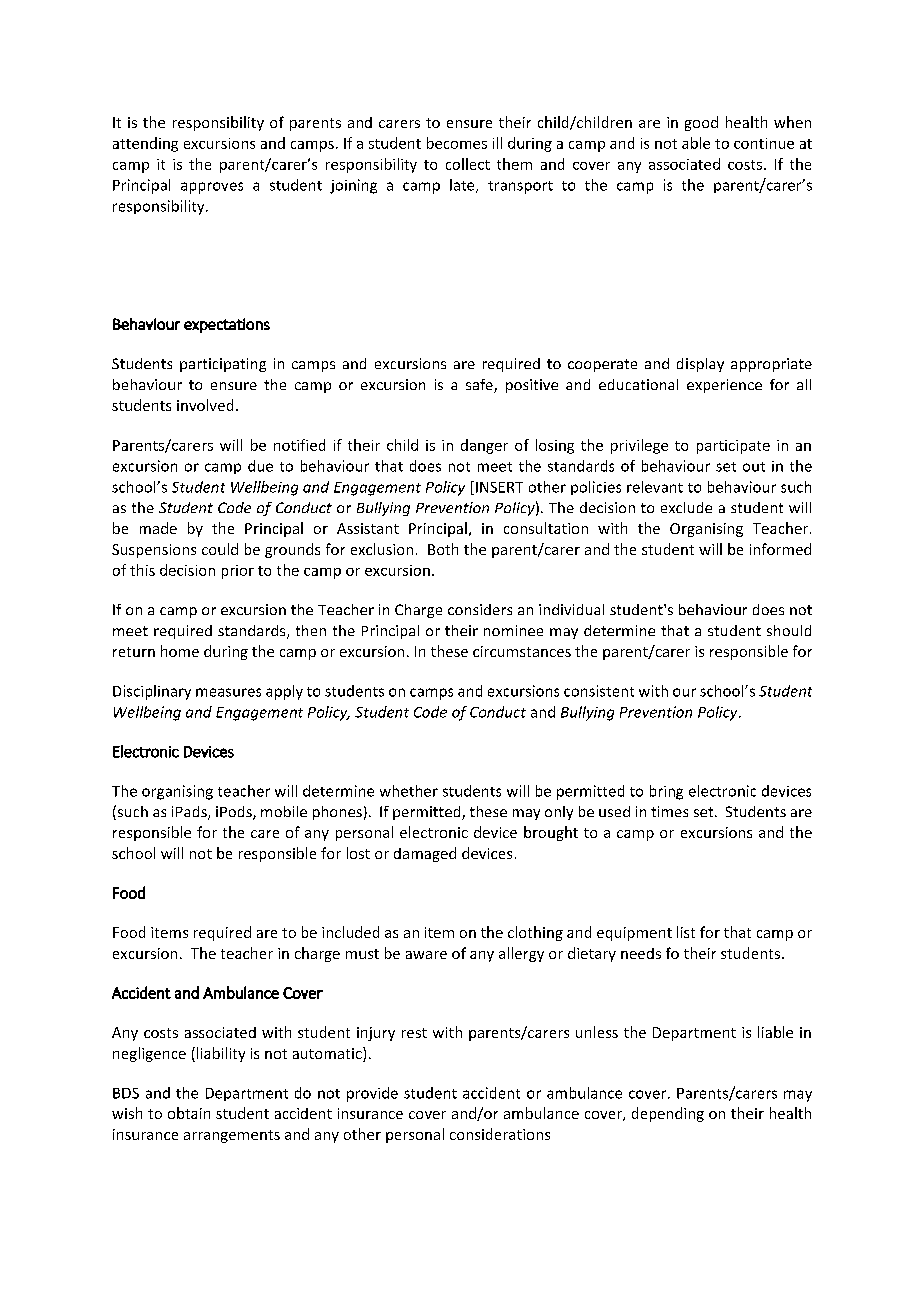 This page has width=924, height=1308. I want to click on good, so click(701, 123).
